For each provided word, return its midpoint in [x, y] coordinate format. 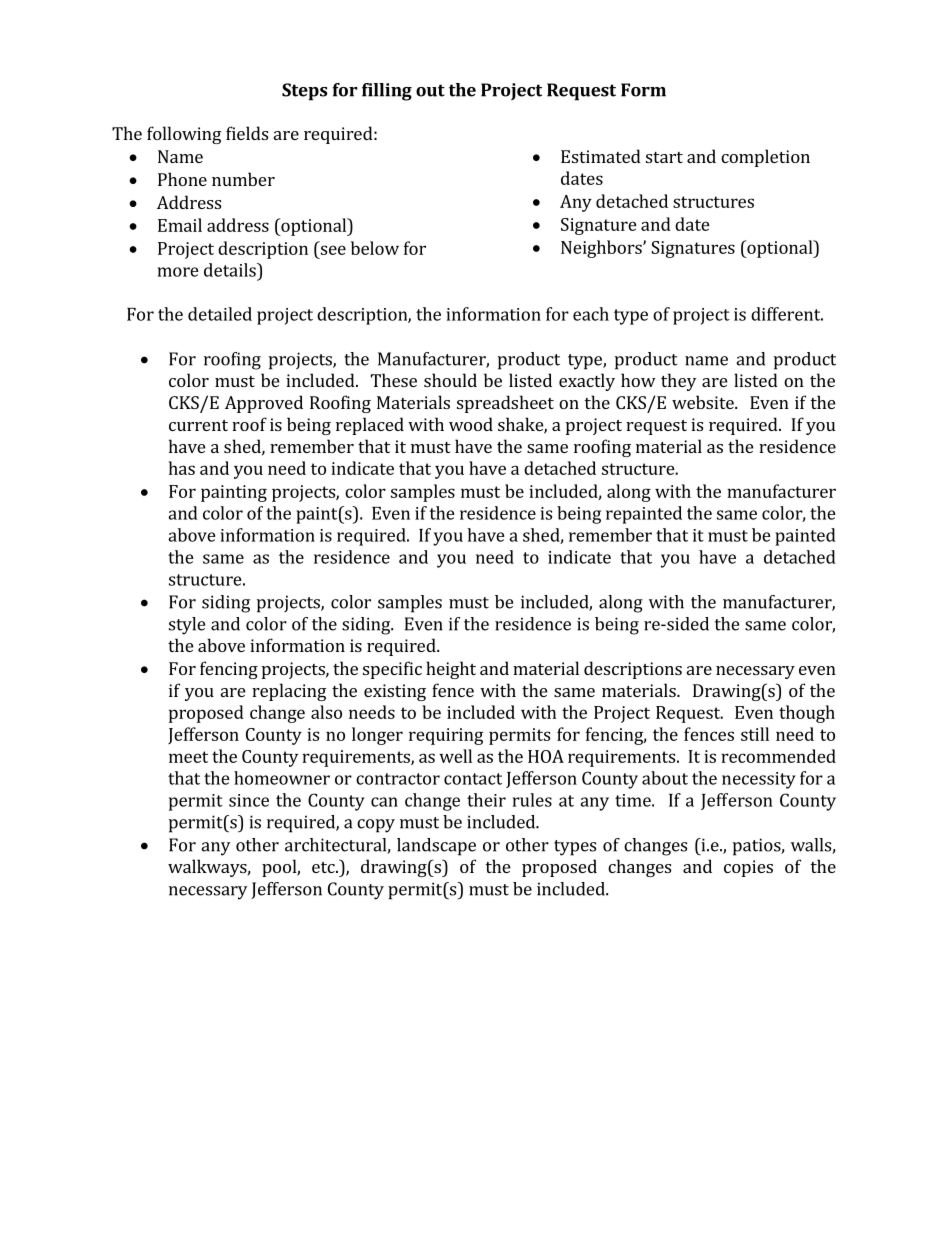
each [591, 314]
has [182, 468]
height [451, 670]
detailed [220, 314]
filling [387, 92]
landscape [436, 847]
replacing [289, 692]
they [678, 382]
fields [247, 133]
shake [521, 425]
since [249, 800]
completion [765, 158]
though [807, 714]
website [704, 402]
